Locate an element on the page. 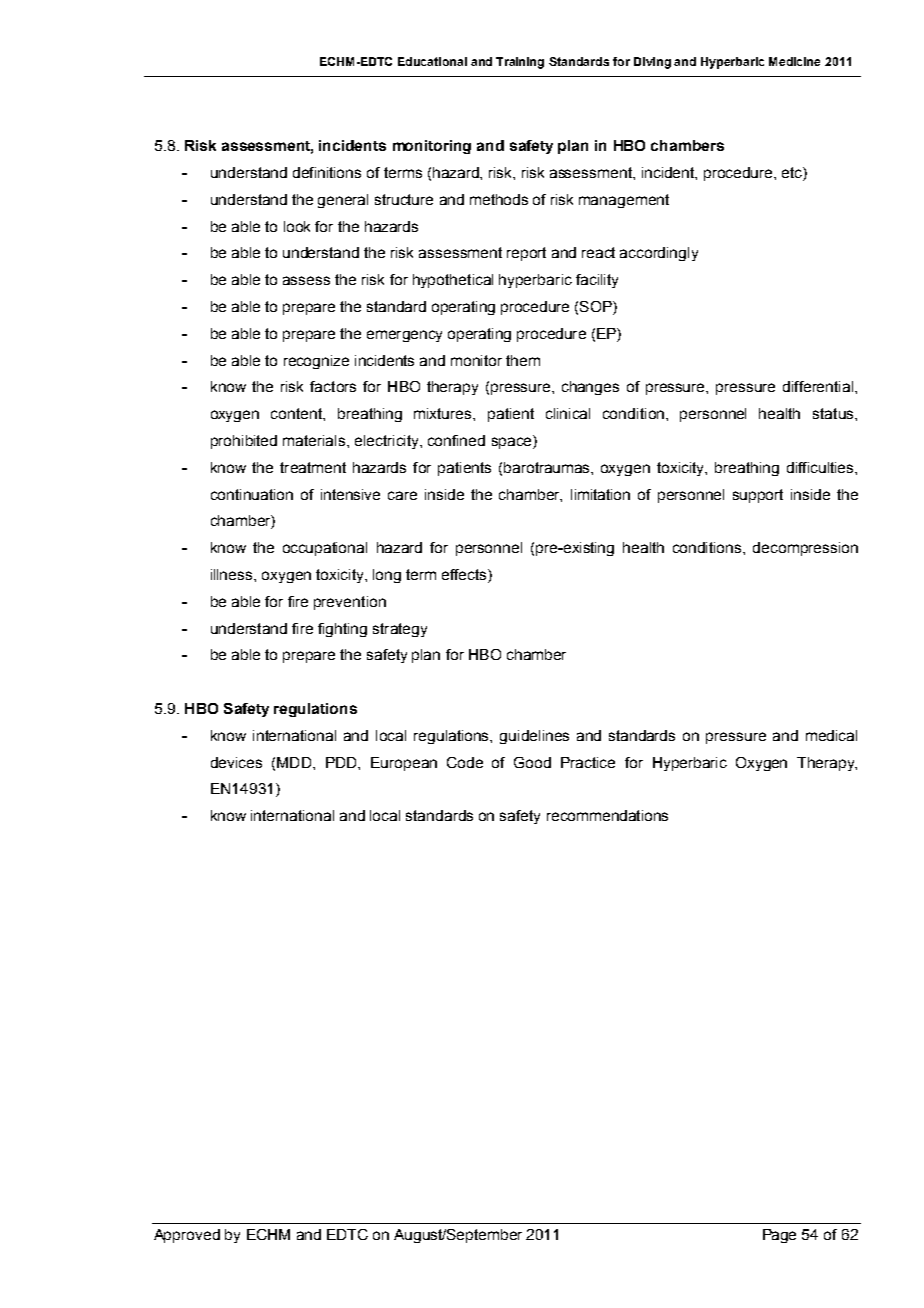  definitions is located at coordinates (327, 172).
